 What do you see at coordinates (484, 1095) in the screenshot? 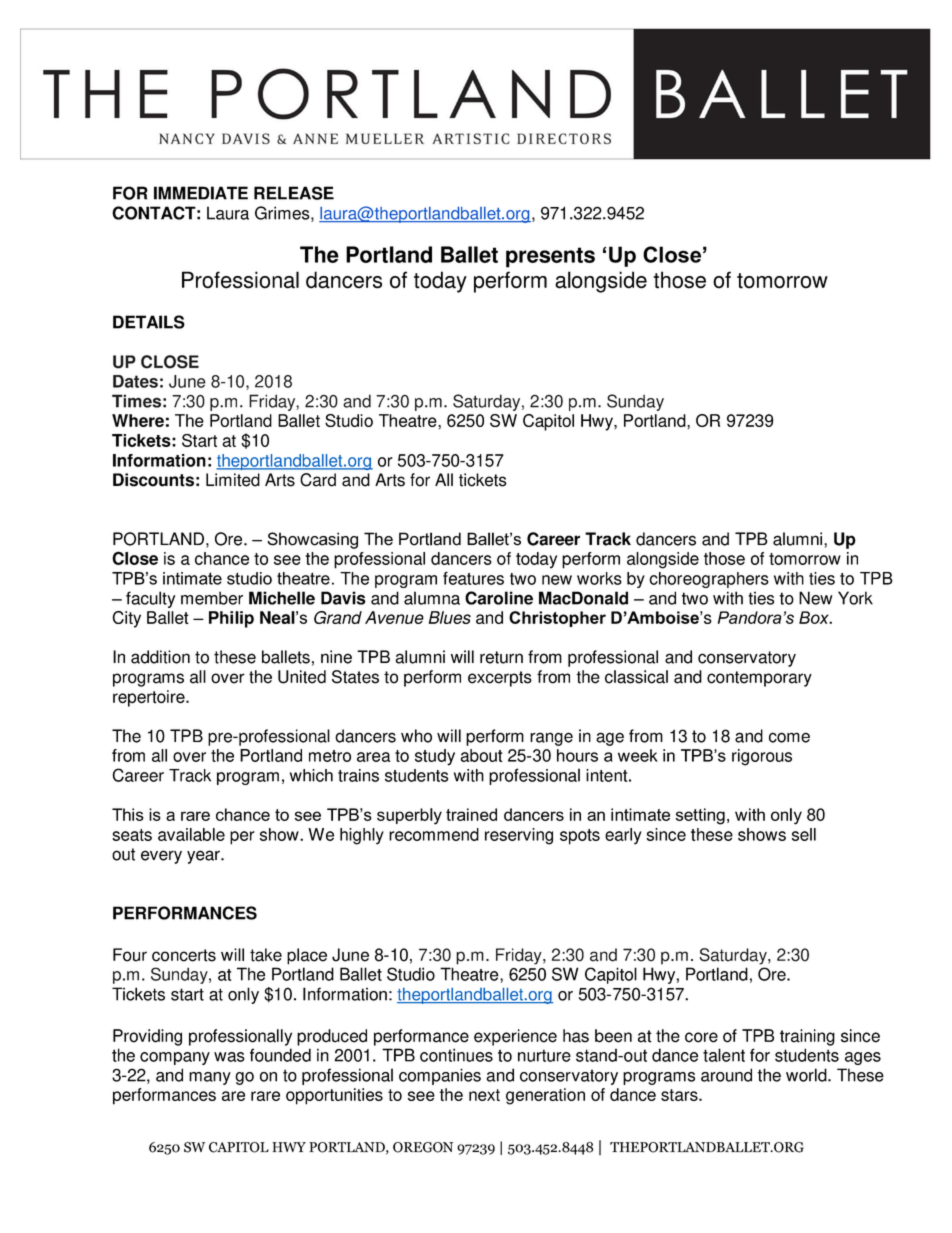
I see `next` at bounding box center [484, 1095].
